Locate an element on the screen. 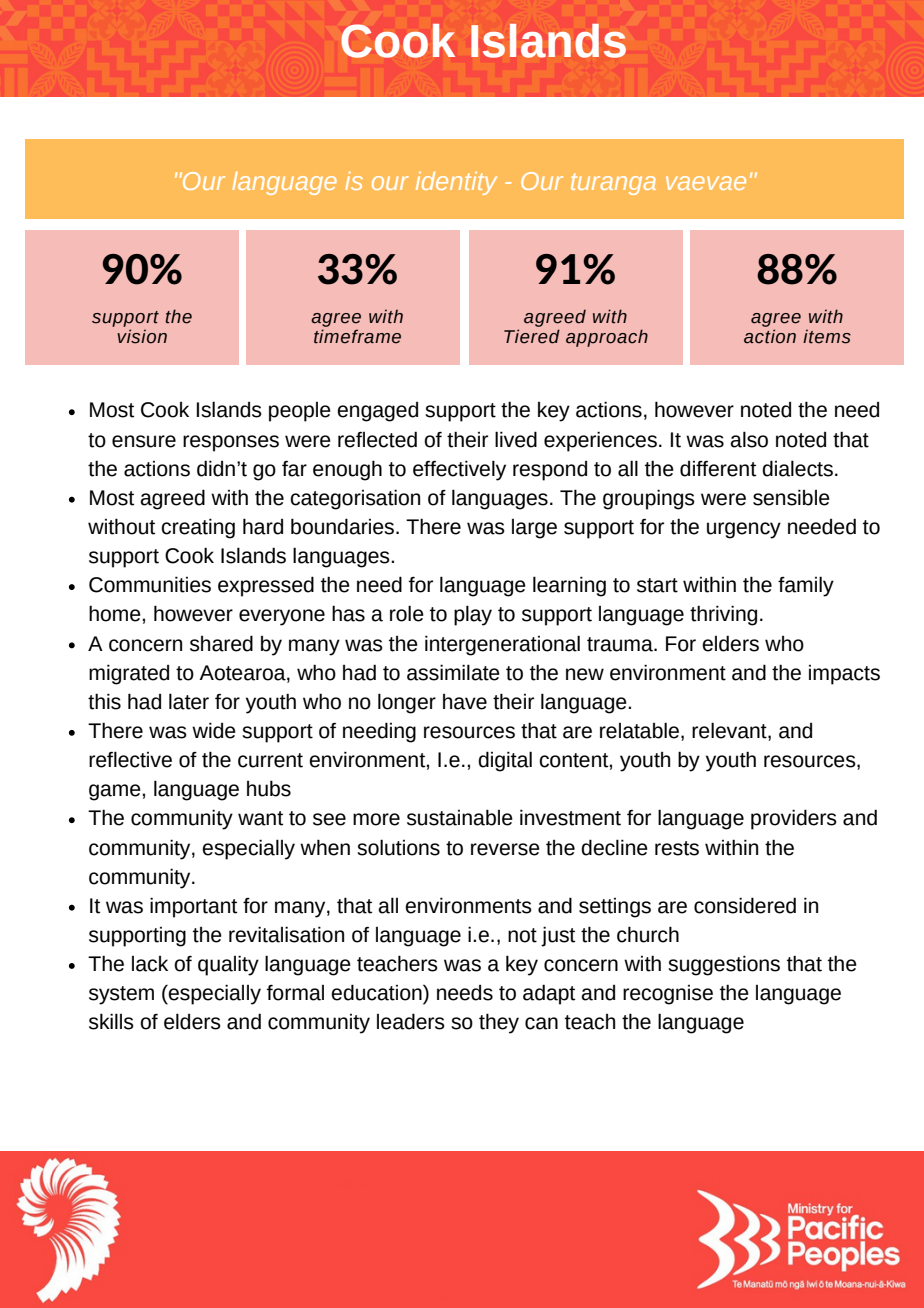  want is located at coordinates (260, 818).
